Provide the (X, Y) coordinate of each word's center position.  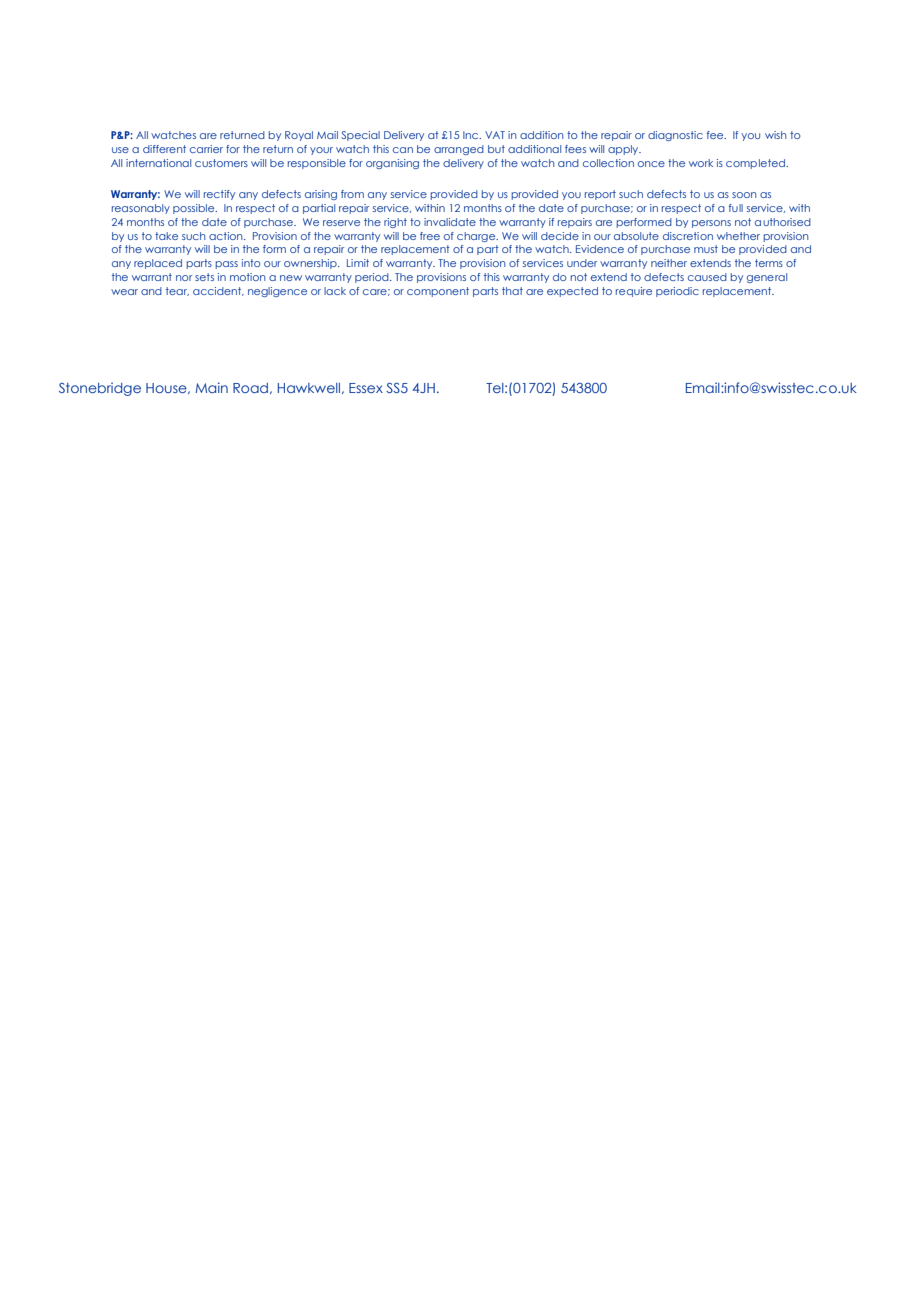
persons (711, 224)
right (395, 223)
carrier (206, 149)
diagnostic (675, 136)
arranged (459, 150)
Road (250, 388)
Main (211, 387)
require (634, 292)
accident (218, 291)
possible (195, 209)
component (438, 292)
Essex (366, 388)
